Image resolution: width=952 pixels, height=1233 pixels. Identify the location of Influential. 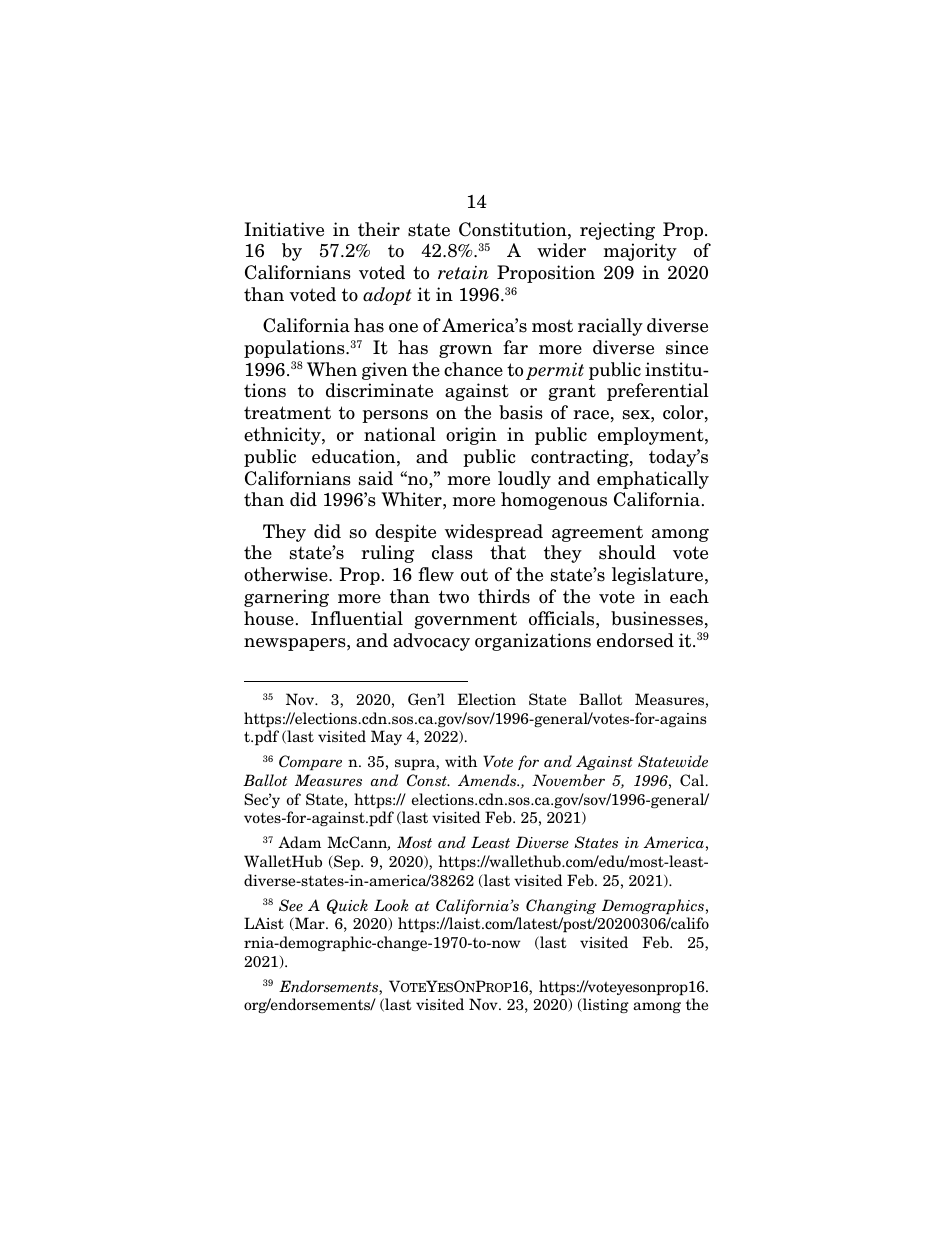
(357, 618).
